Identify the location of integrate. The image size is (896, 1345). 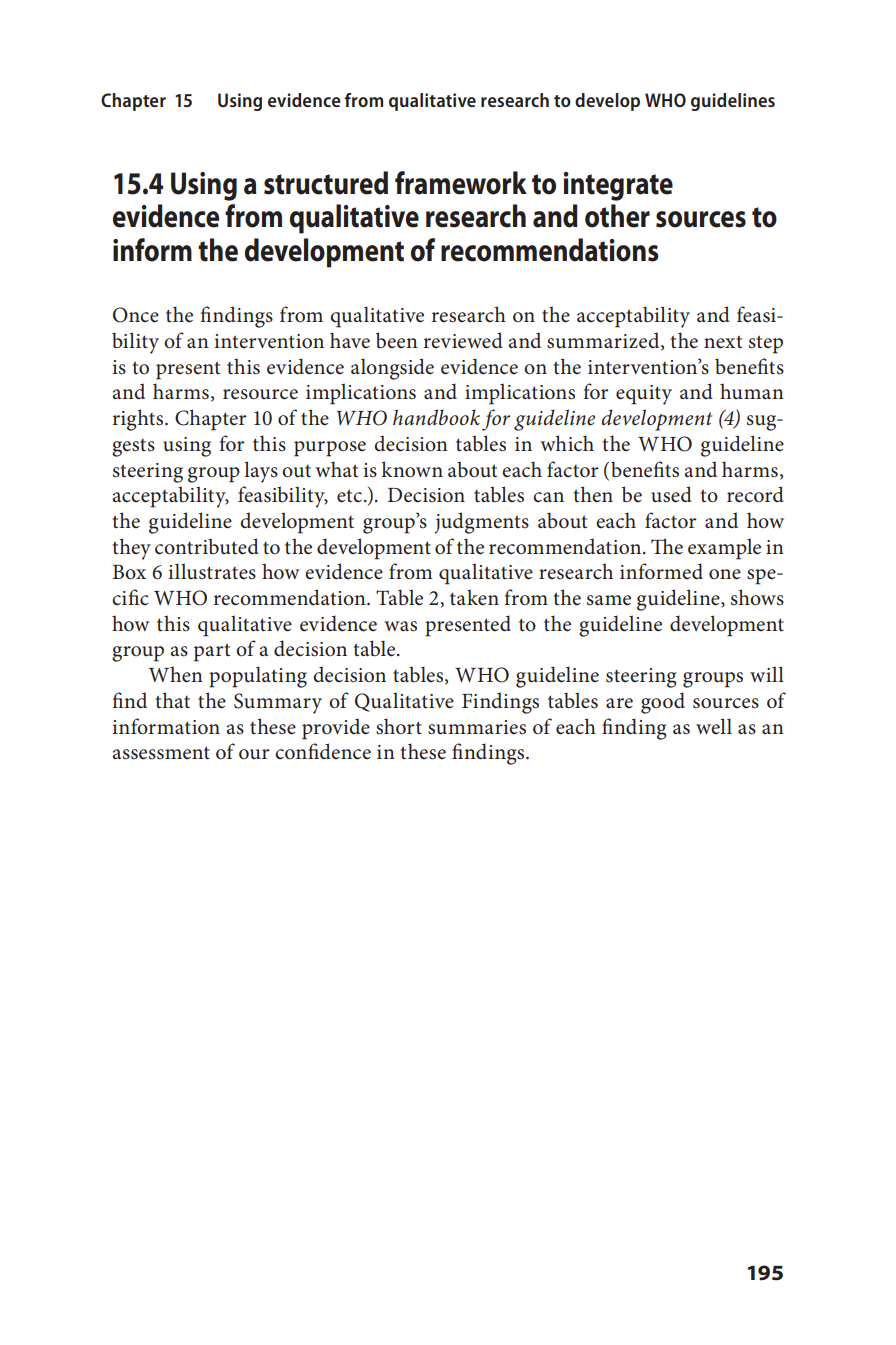
(618, 186).
